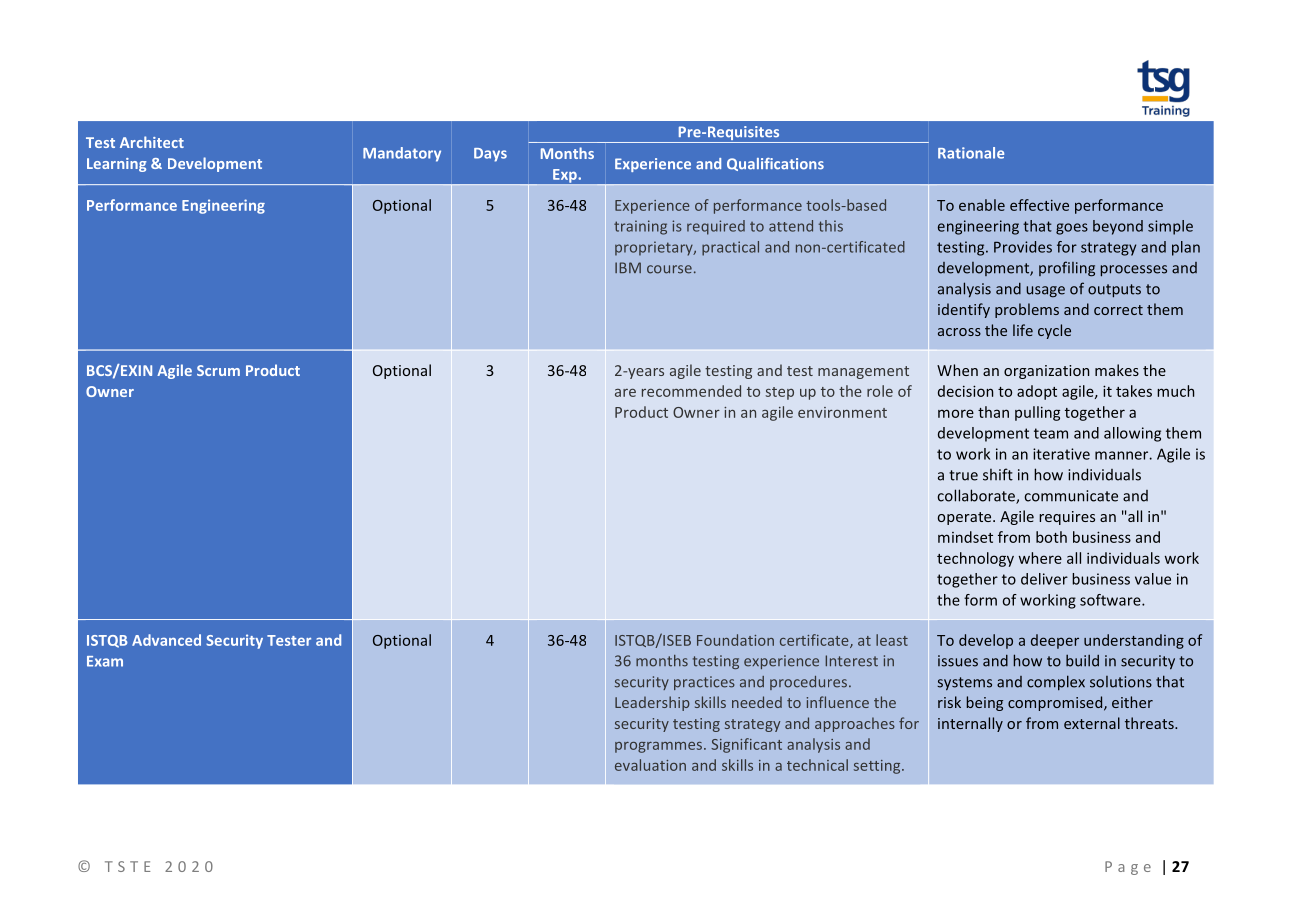  I want to click on Foundation, so click(735, 640).
